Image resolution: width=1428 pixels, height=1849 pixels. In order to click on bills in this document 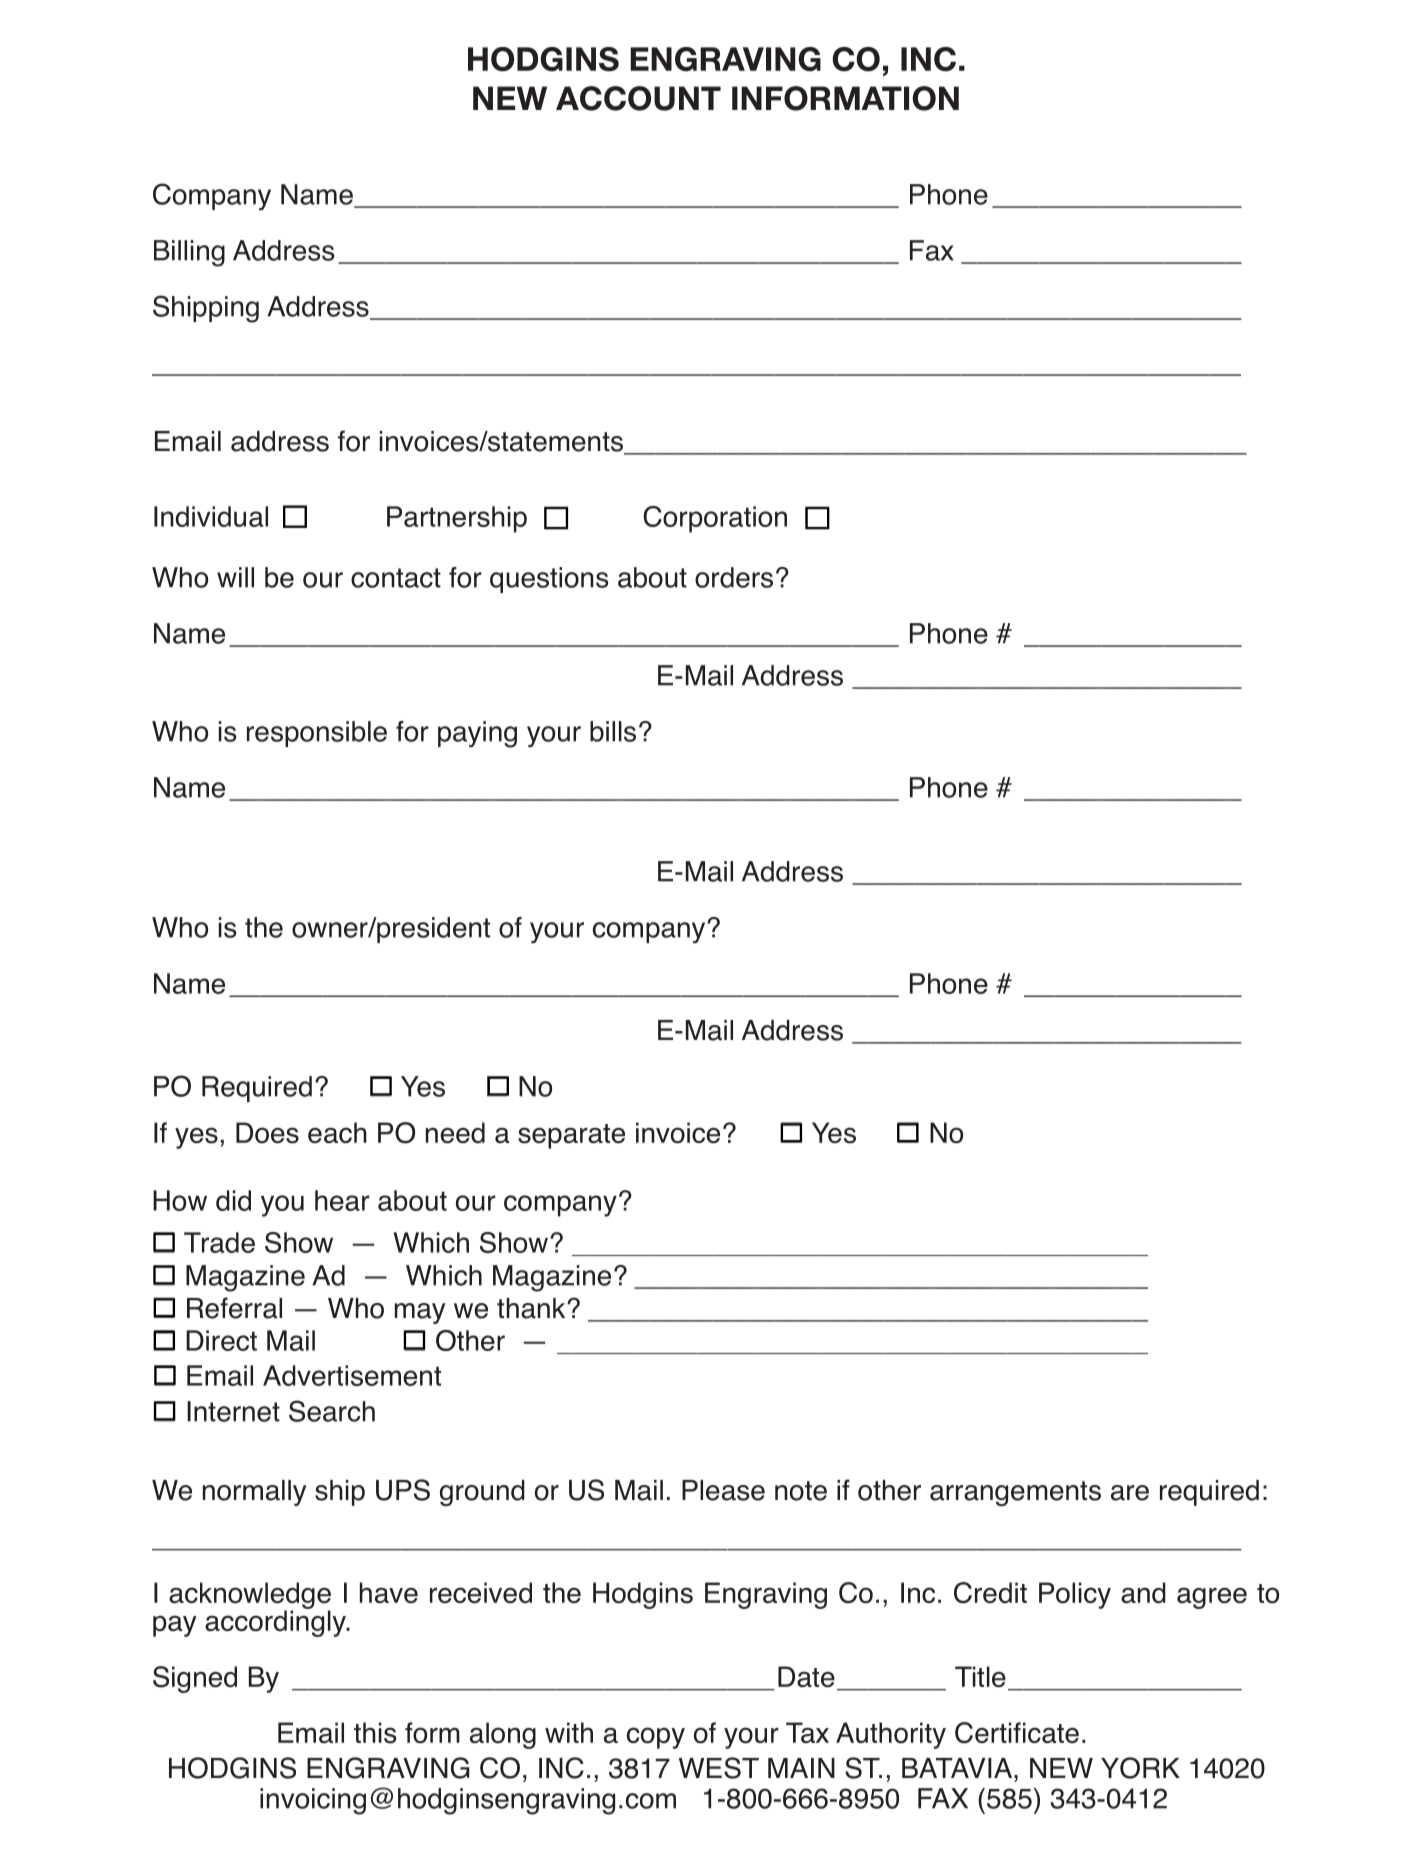, I will do `click(613, 731)`.
